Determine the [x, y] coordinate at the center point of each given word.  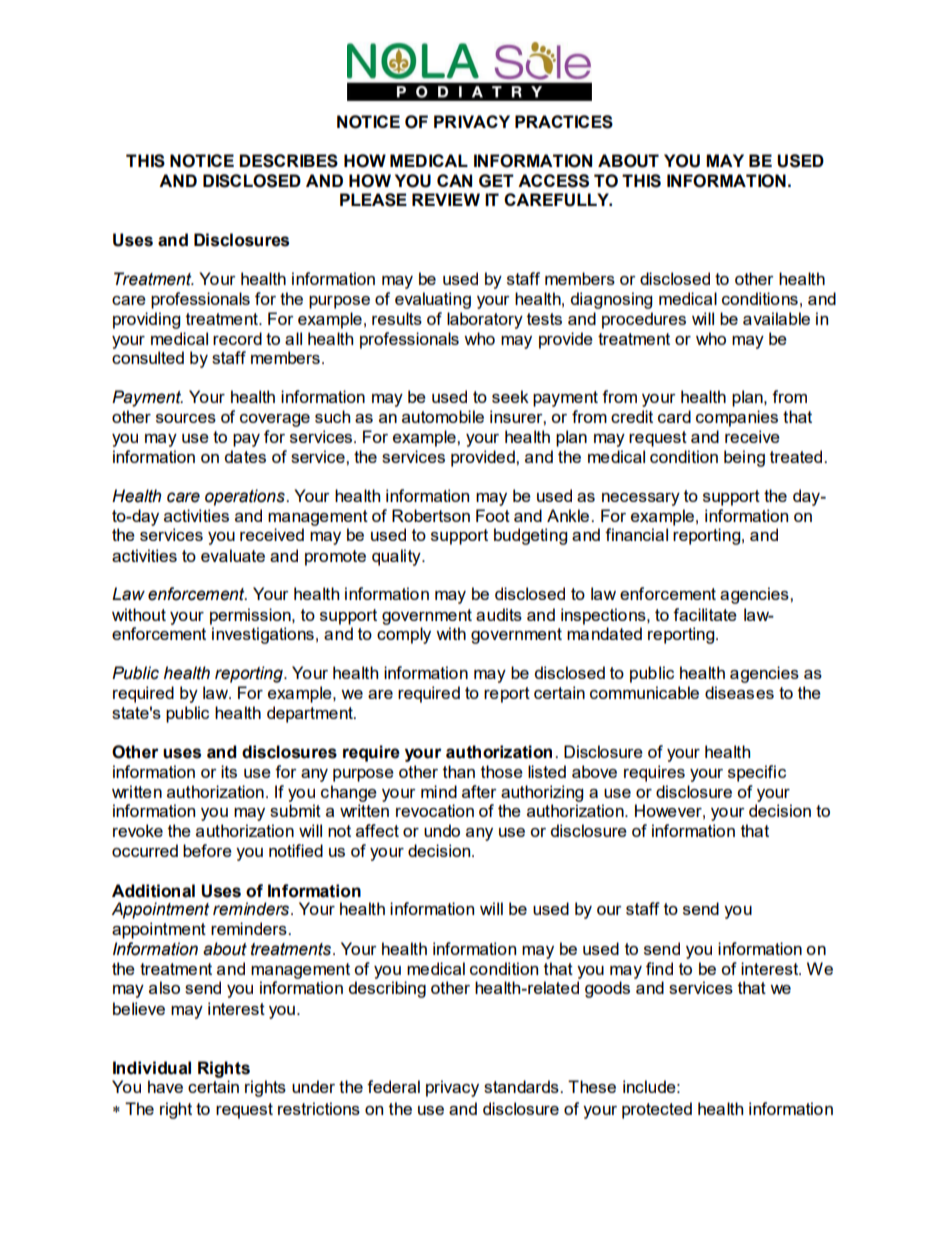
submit [295, 810]
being [744, 458]
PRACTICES [564, 122]
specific [757, 773]
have [165, 1086]
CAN [454, 180]
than [459, 771]
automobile [443, 416]
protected [657, 1110]
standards [522, 1086]
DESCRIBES [288, 161]
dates [245, 456]
